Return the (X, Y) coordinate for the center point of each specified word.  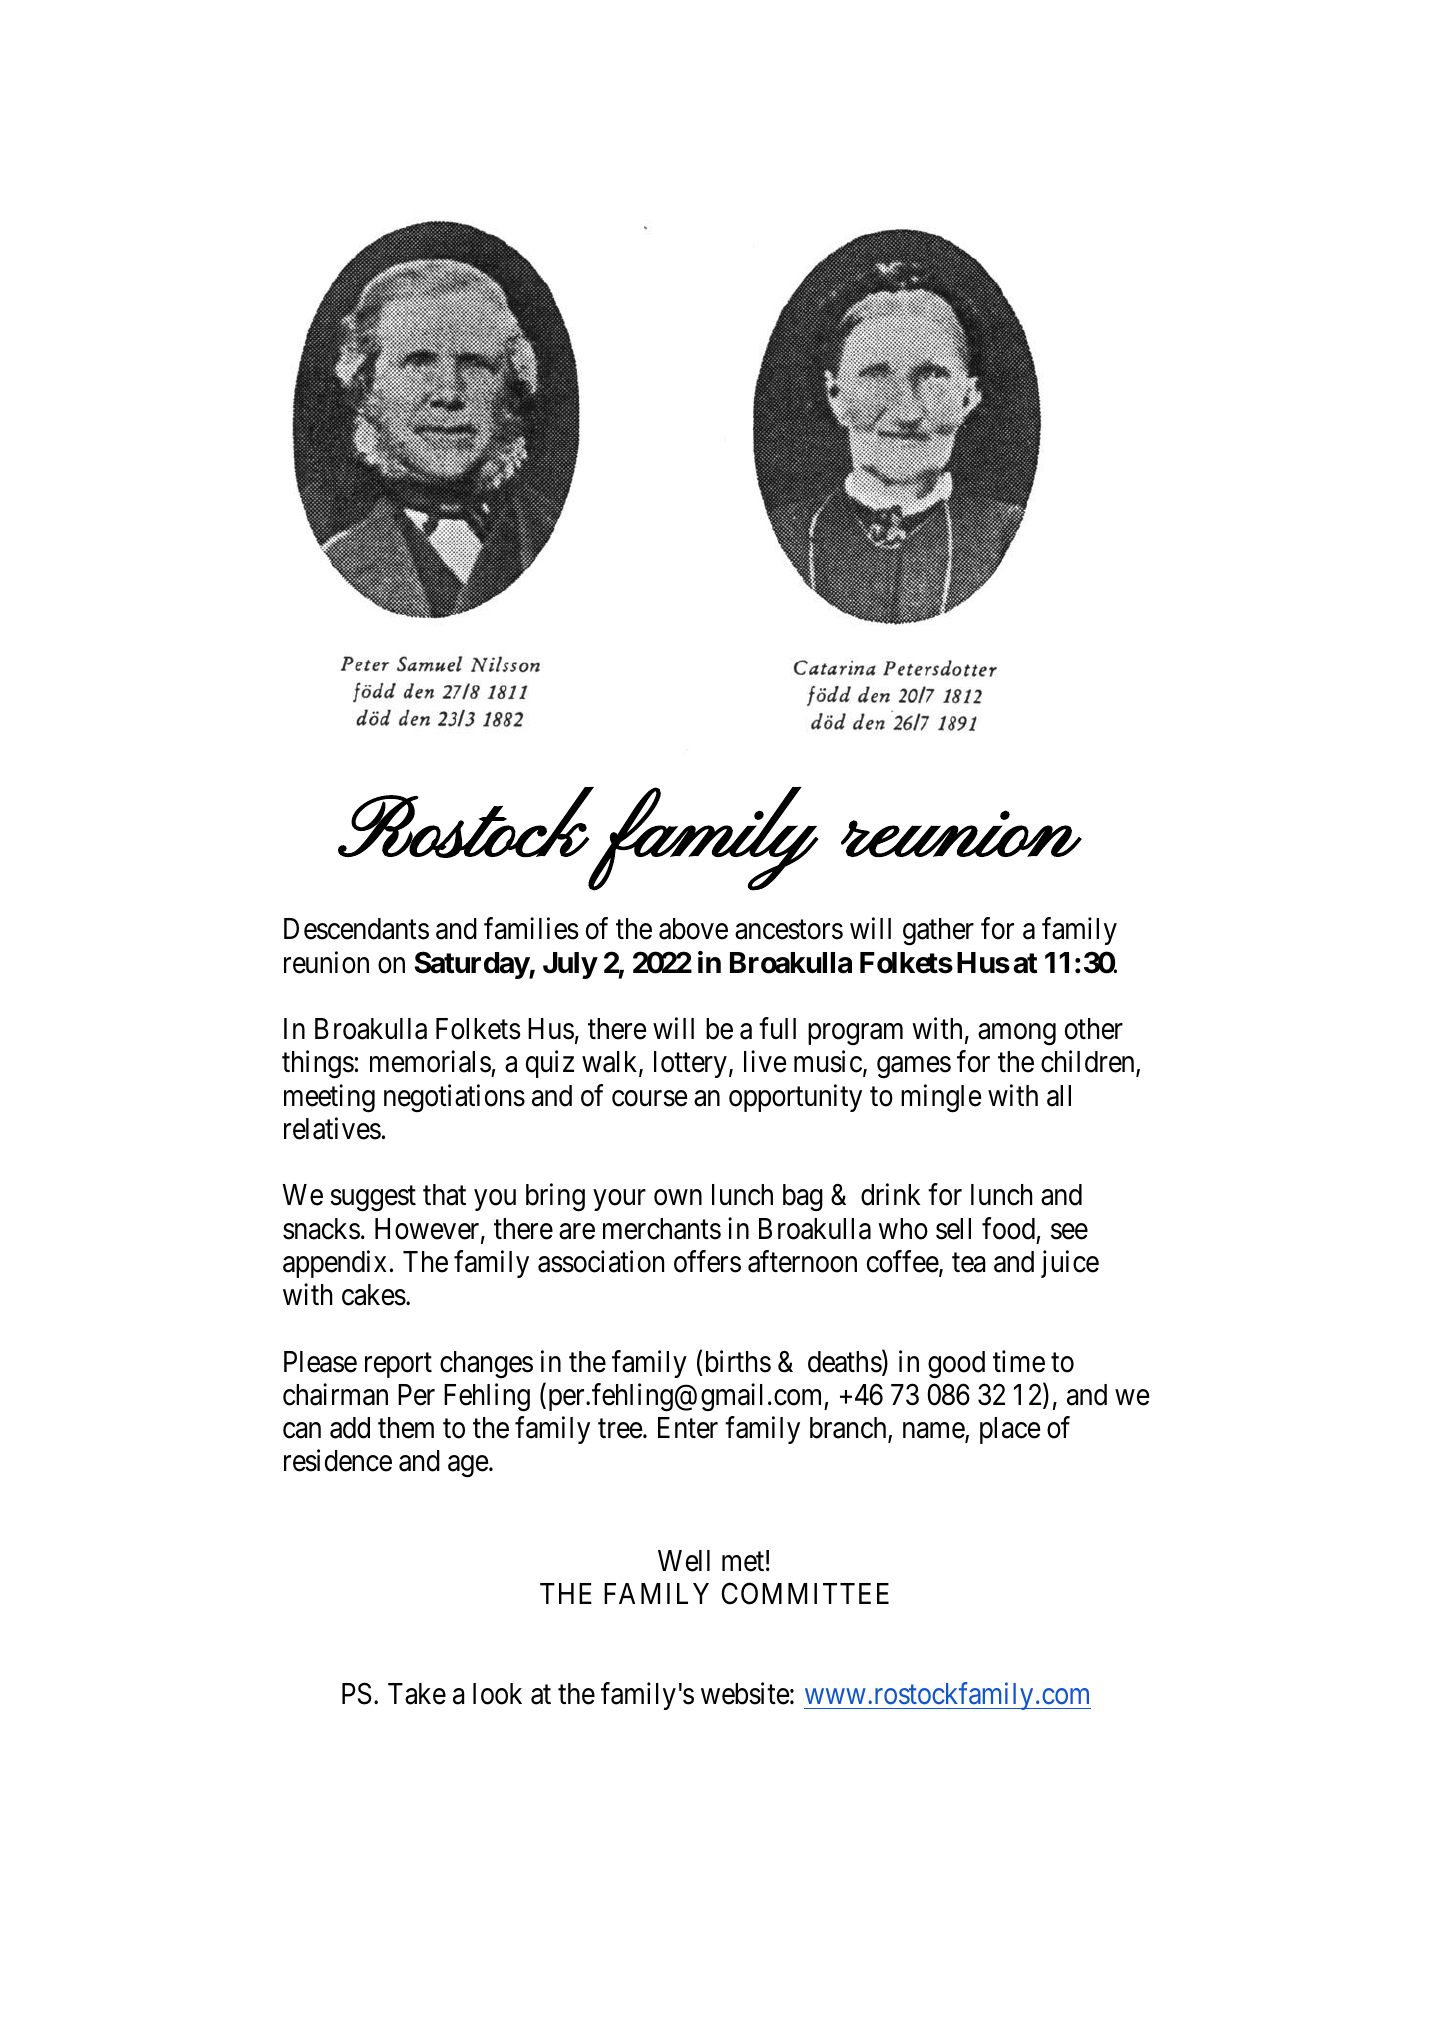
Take (417, 1694)
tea (968, 1263)
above (693, 929)
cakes (374, 1295)
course (650, 1098)
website (745, 1693)
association (601, 1261)
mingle (941, 1098)
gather (938, 932)
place (1010, 1430)
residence (338, 1461)
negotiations (454, 1098)
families (531, 929)
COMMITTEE (805, 1594)
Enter (688, 1428)
